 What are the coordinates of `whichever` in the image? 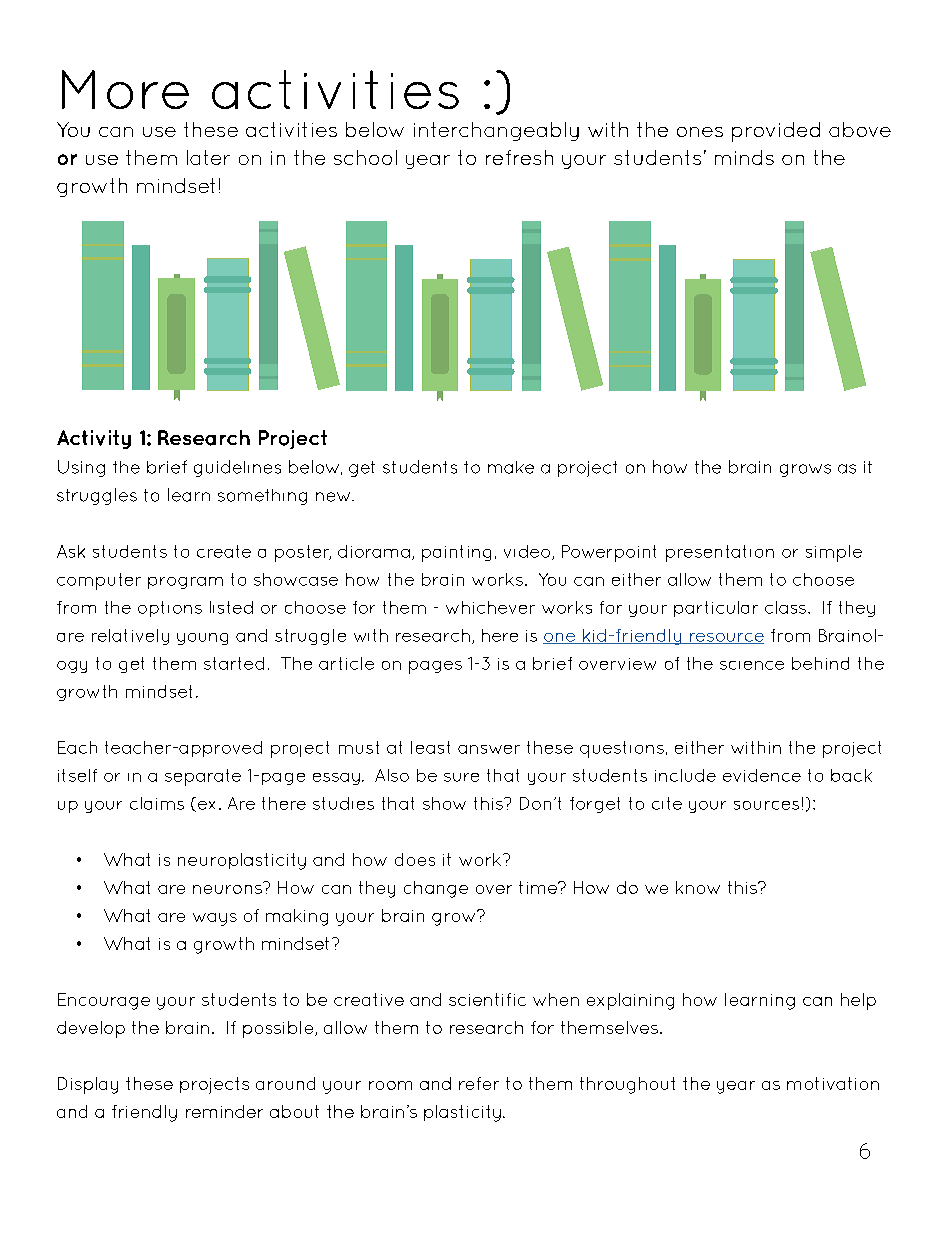 It's located at (490, 607).
